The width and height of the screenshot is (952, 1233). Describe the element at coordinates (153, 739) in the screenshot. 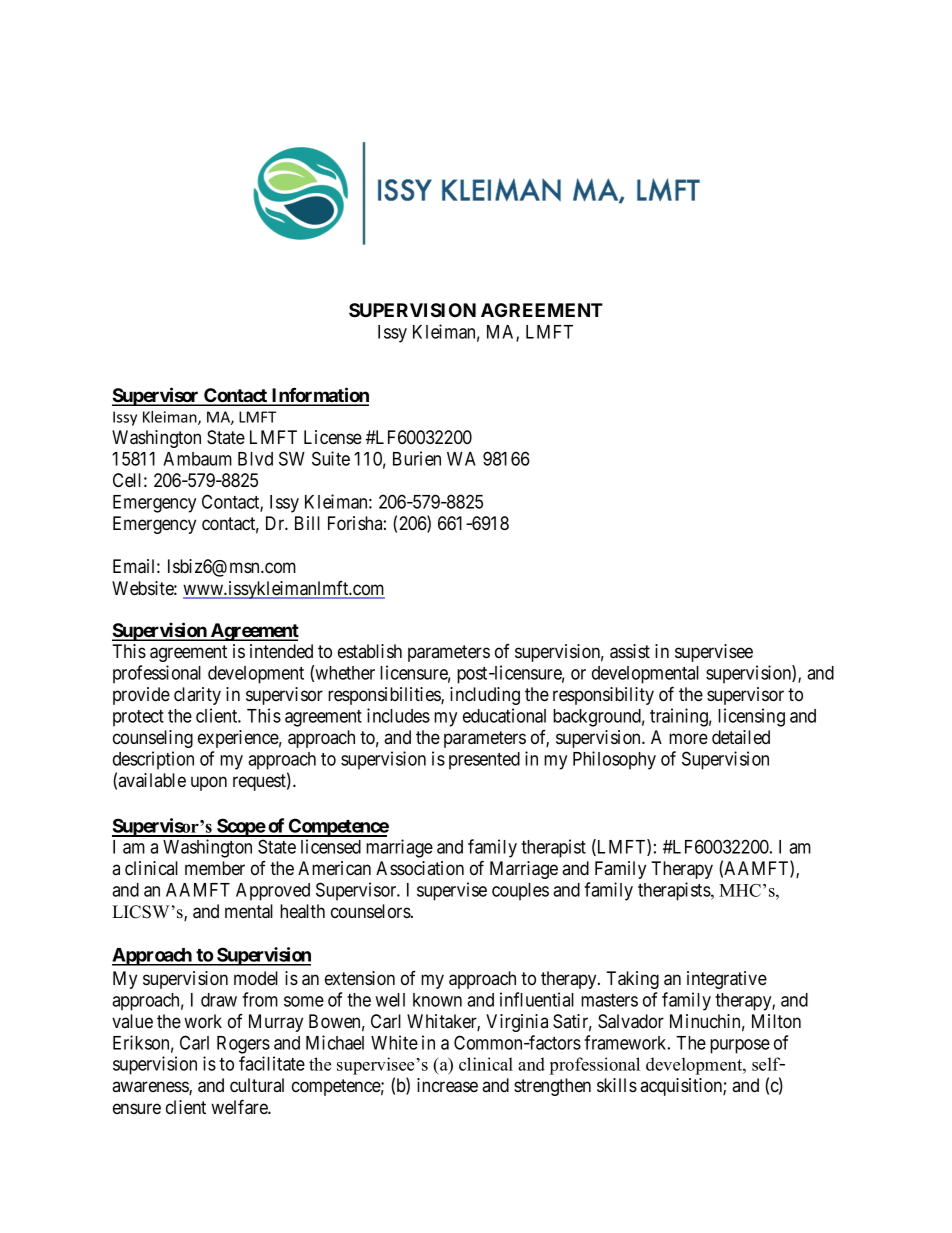

I see `counseling` at that location.
